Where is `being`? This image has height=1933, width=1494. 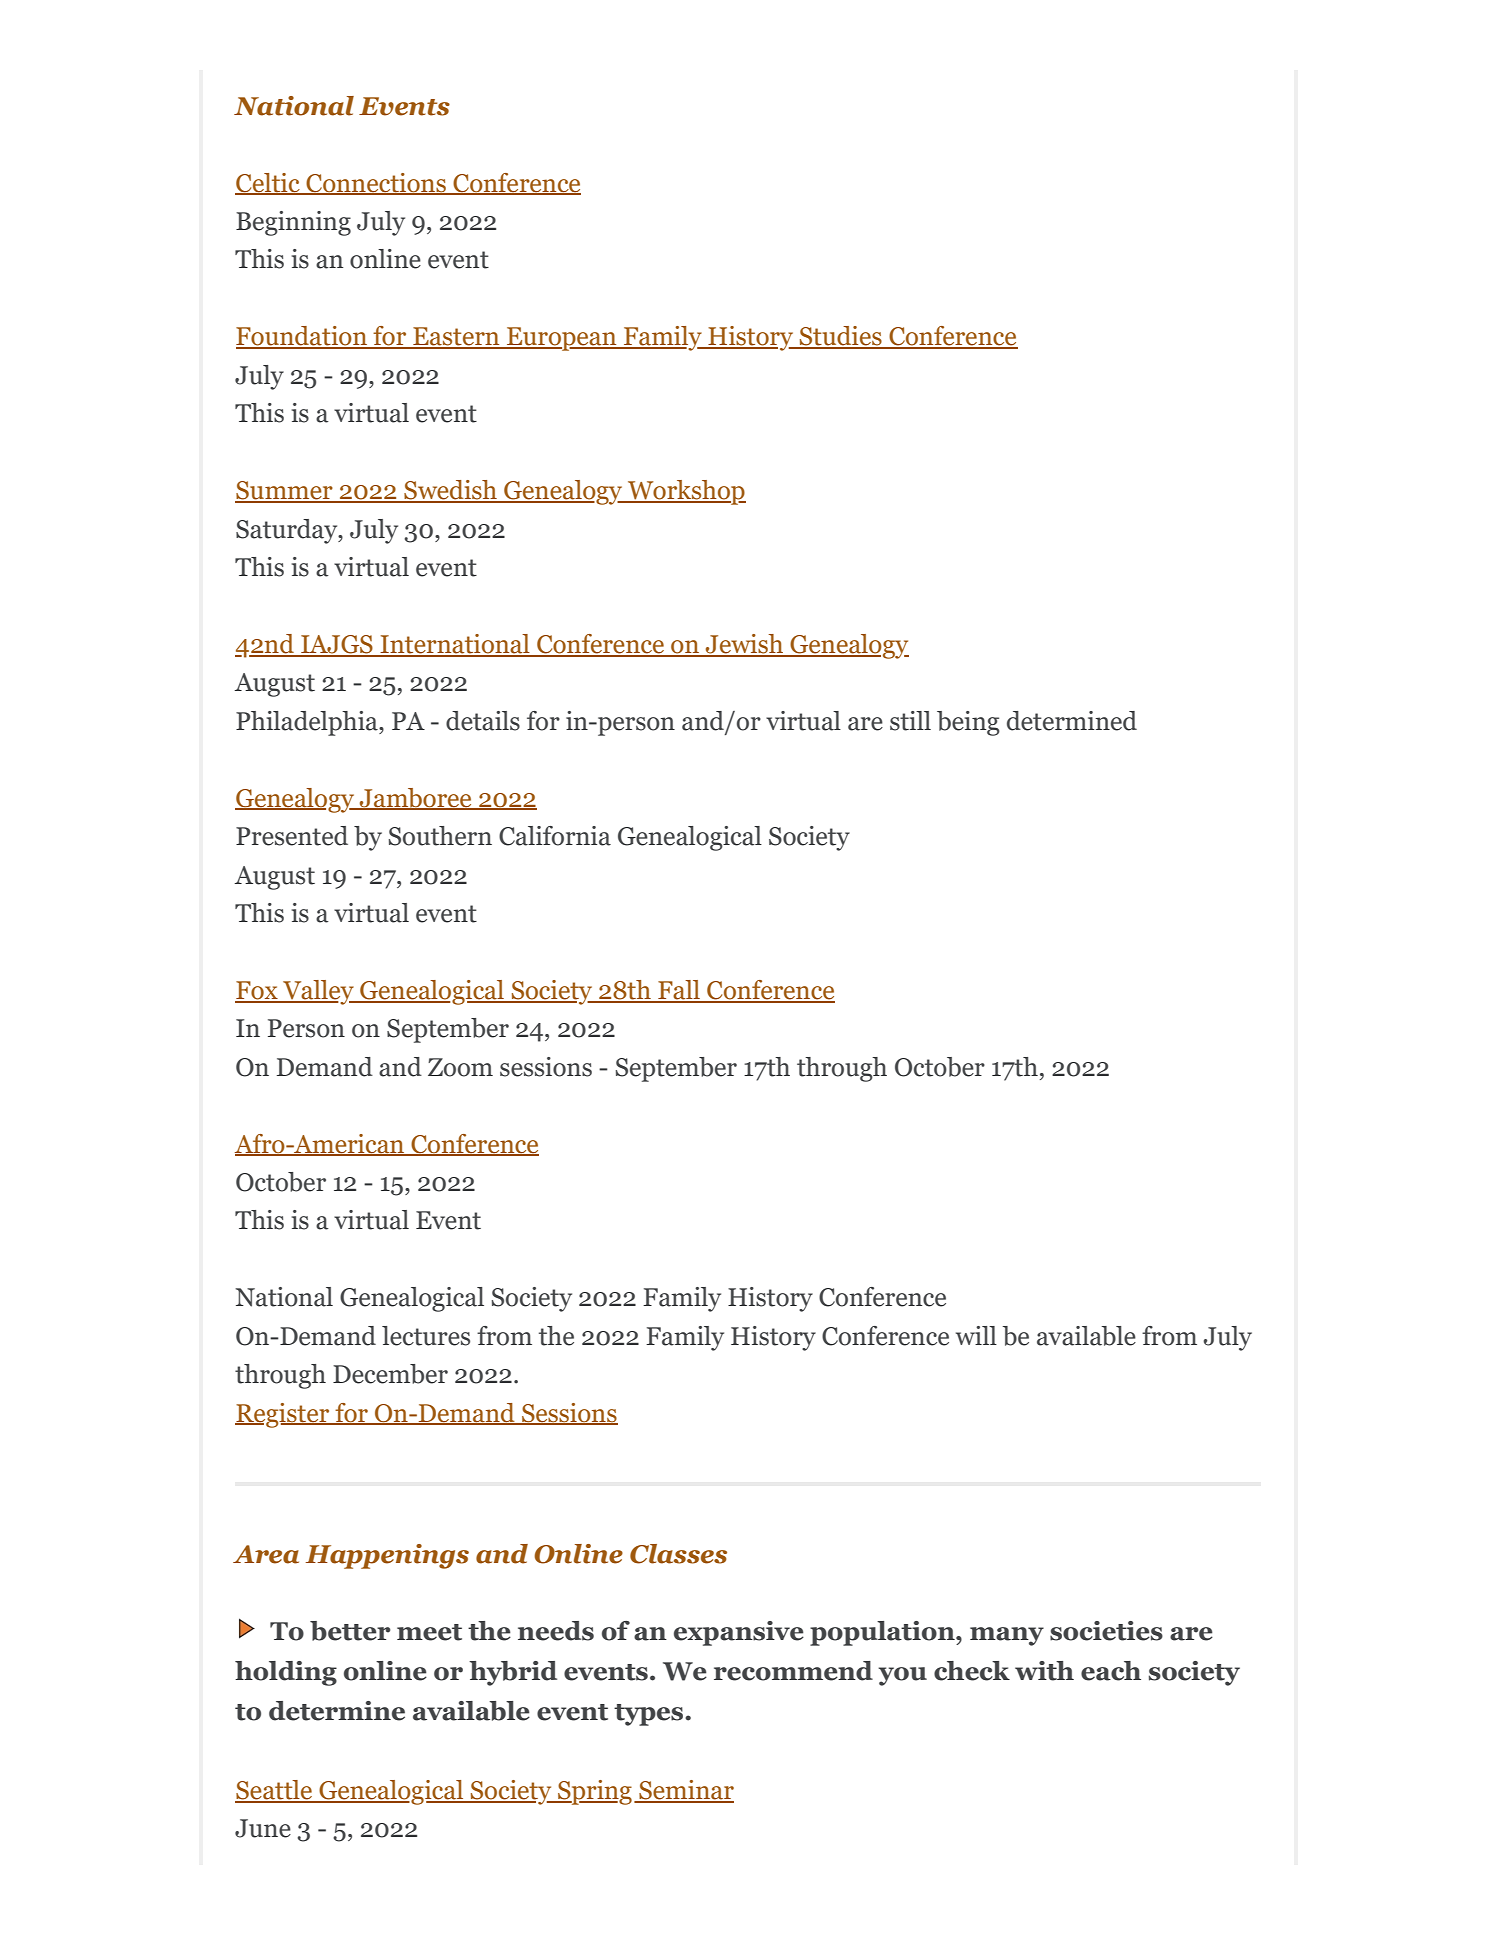
being is located at coordinates (968, 723).
